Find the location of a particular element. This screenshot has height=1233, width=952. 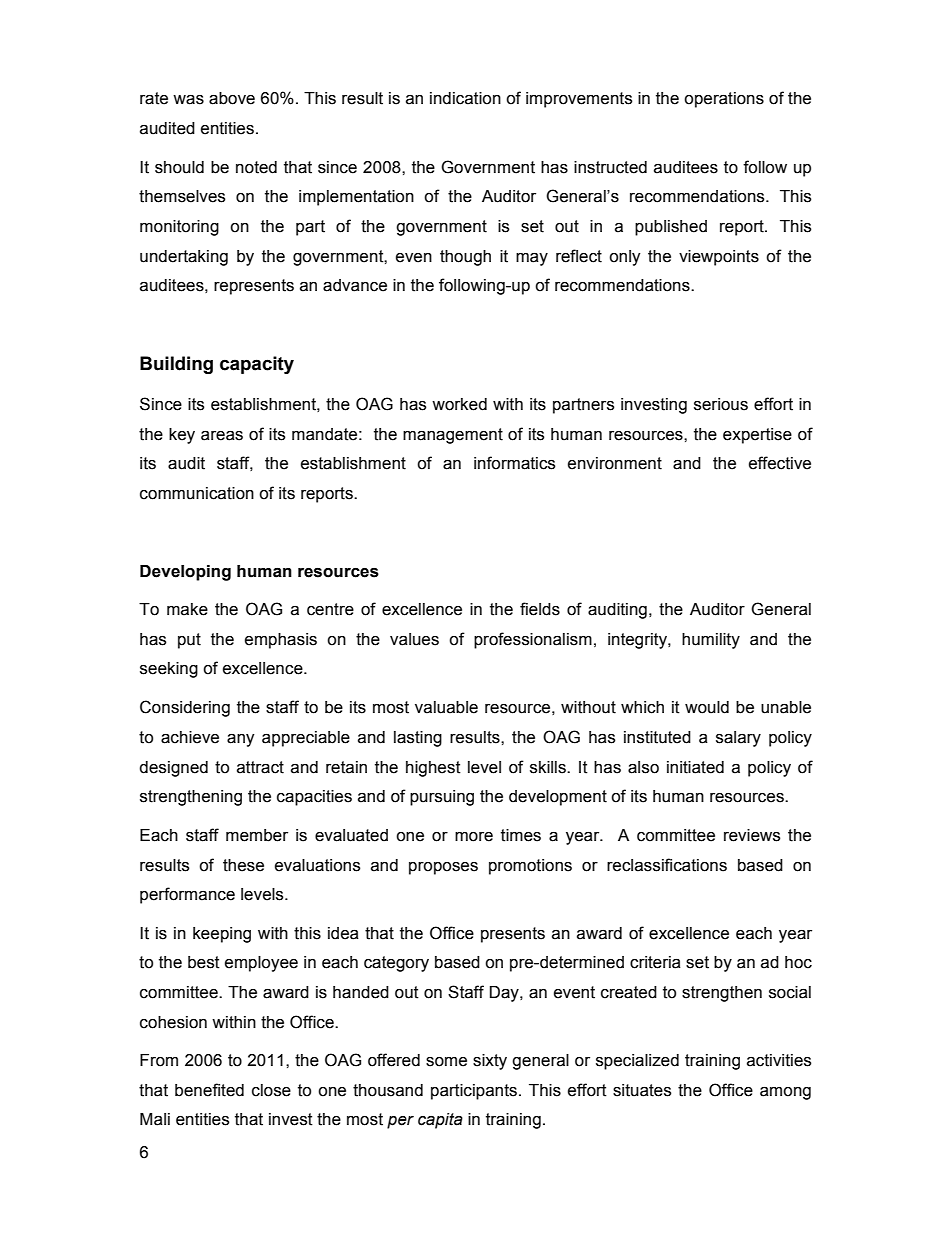

initiated is located at coordinates (695, 767).
